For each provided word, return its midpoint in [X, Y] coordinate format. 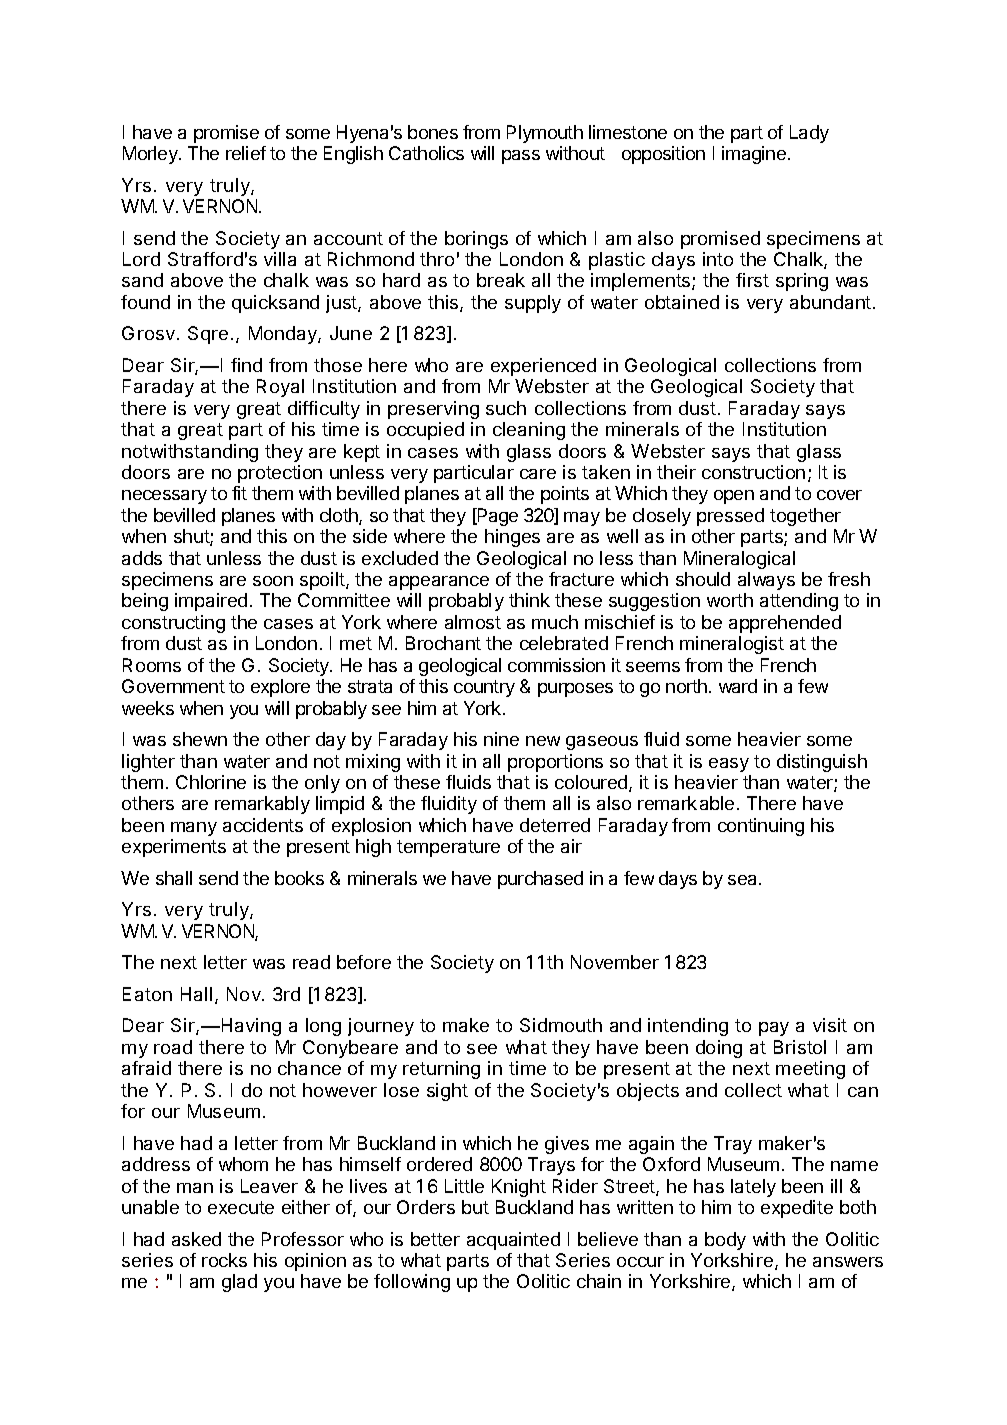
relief [246, 153]
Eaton [147, 994]
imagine [754, 155]
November [615, 962]
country [484, 688]
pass [521, 157]
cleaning [529, 431]
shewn [200, 739]
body [725, 1241]
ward [738, 686]
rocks [224, 1260]
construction [753, 472]
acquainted [513, 1241]
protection [280, 474]
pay [774, 1029]
